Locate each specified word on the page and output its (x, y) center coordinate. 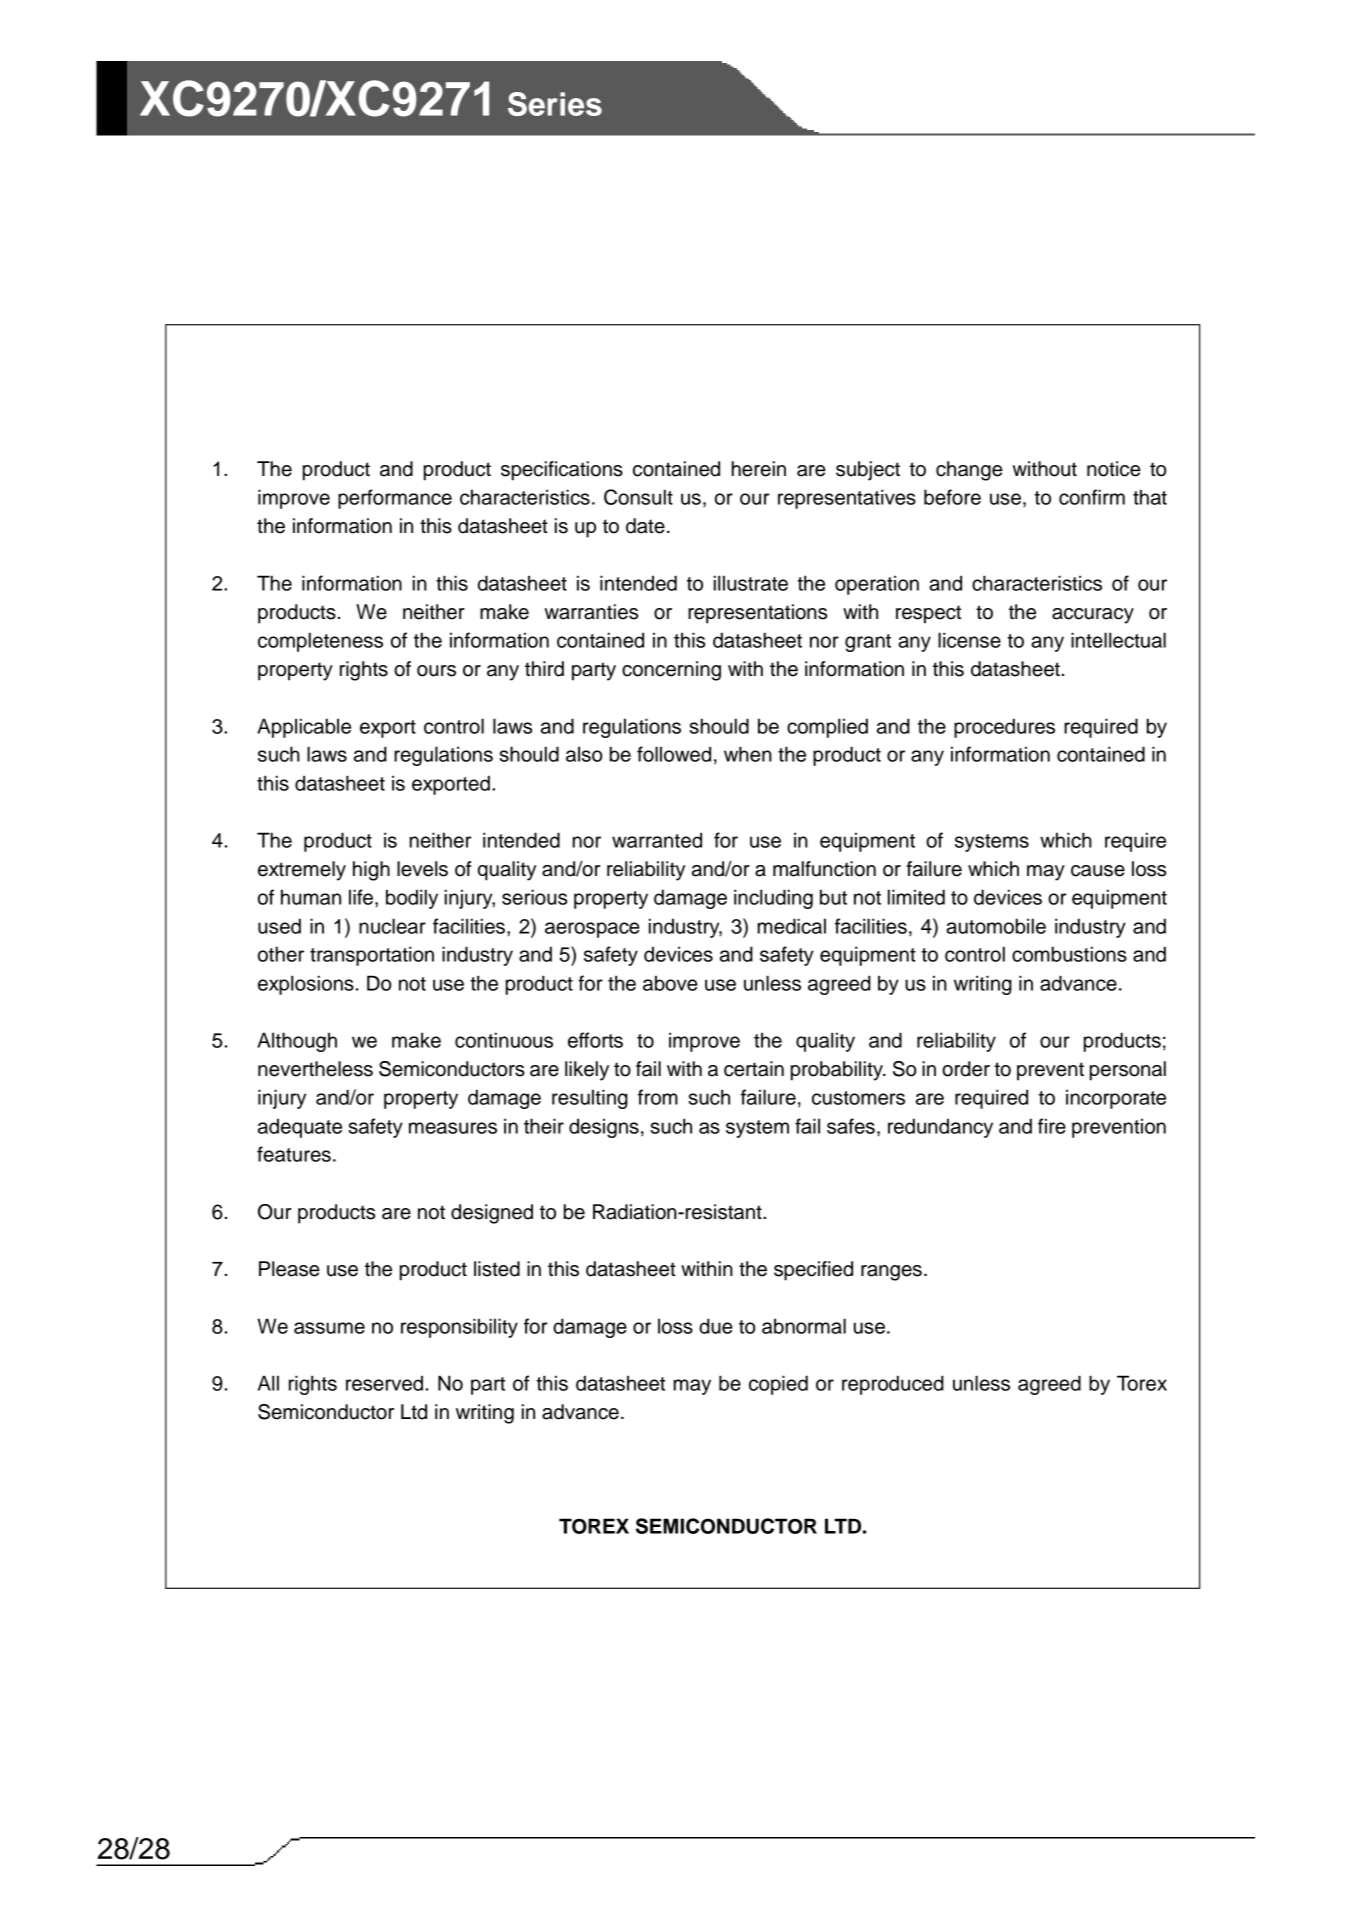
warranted (657, 840)
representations (757, 614)
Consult (638, 497)
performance (395, 499)
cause (1098, 871)
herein (758, 469)
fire (1052, 1126)
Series (555, 104)
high (371, 871)
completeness (320, 642)
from (658, 1097)
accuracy (1093, 616)
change (969, 471)
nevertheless (315, 1069)
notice (1114, 469)
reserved (384, 1383)
